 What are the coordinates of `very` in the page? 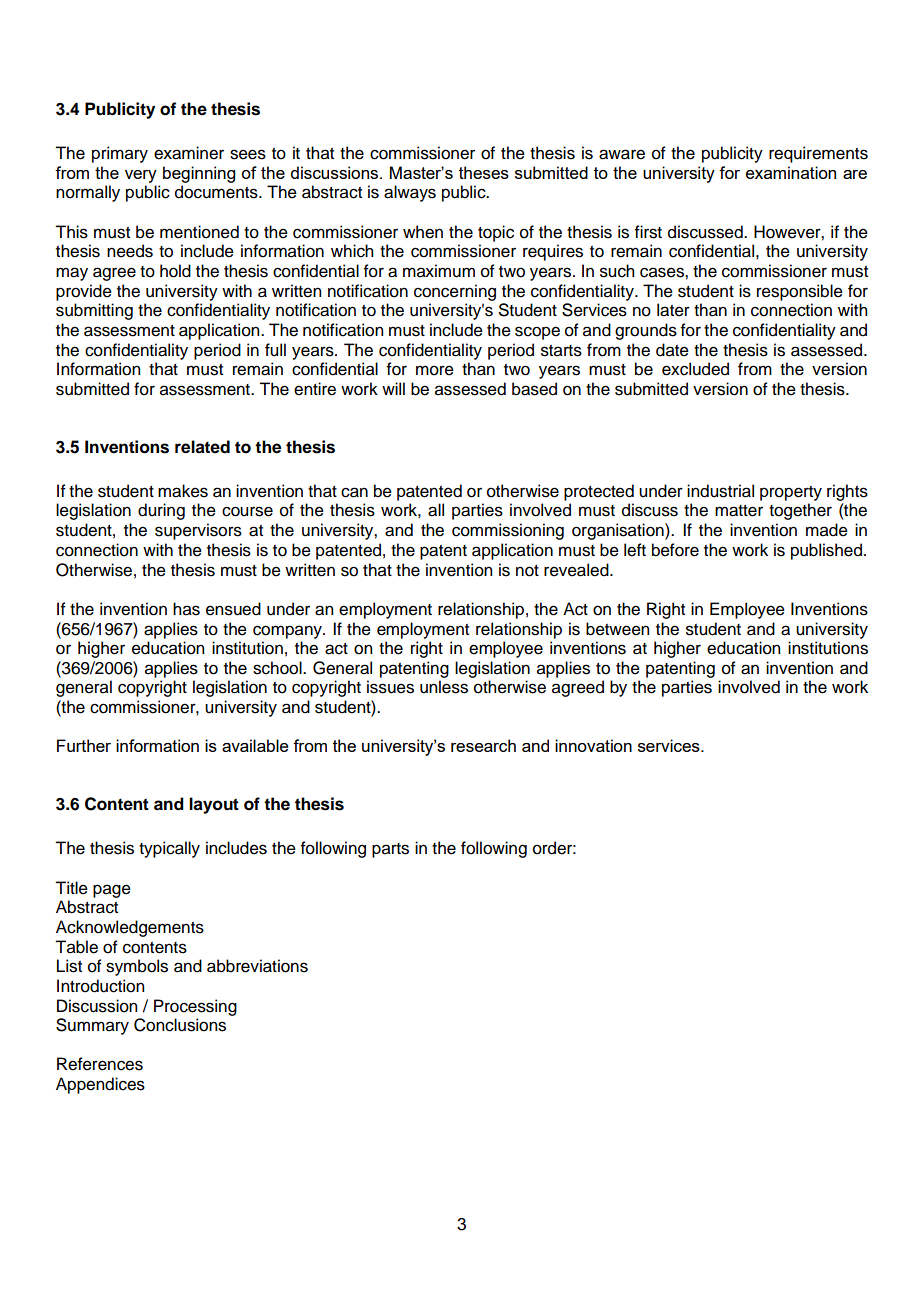 It's located at (141, 176).
